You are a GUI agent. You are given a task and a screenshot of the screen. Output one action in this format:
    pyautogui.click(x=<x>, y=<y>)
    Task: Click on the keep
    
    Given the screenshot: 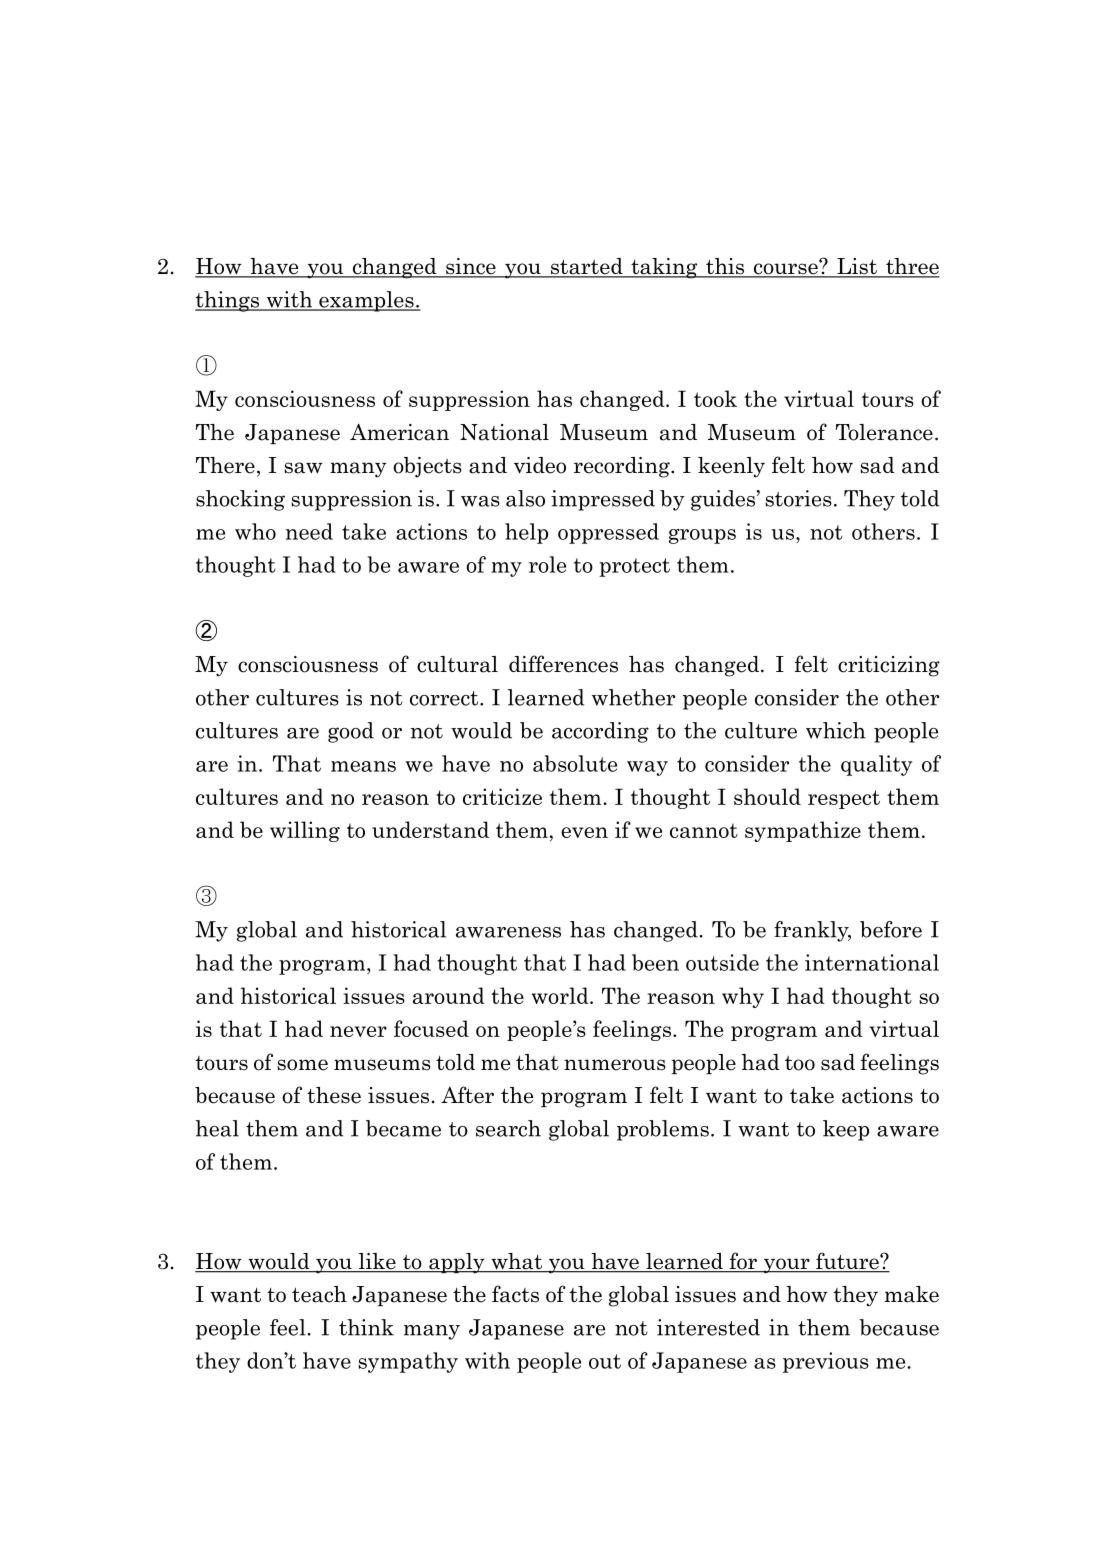 What is the action you would take?
    pyautogui.click(x=846, y=1130)
